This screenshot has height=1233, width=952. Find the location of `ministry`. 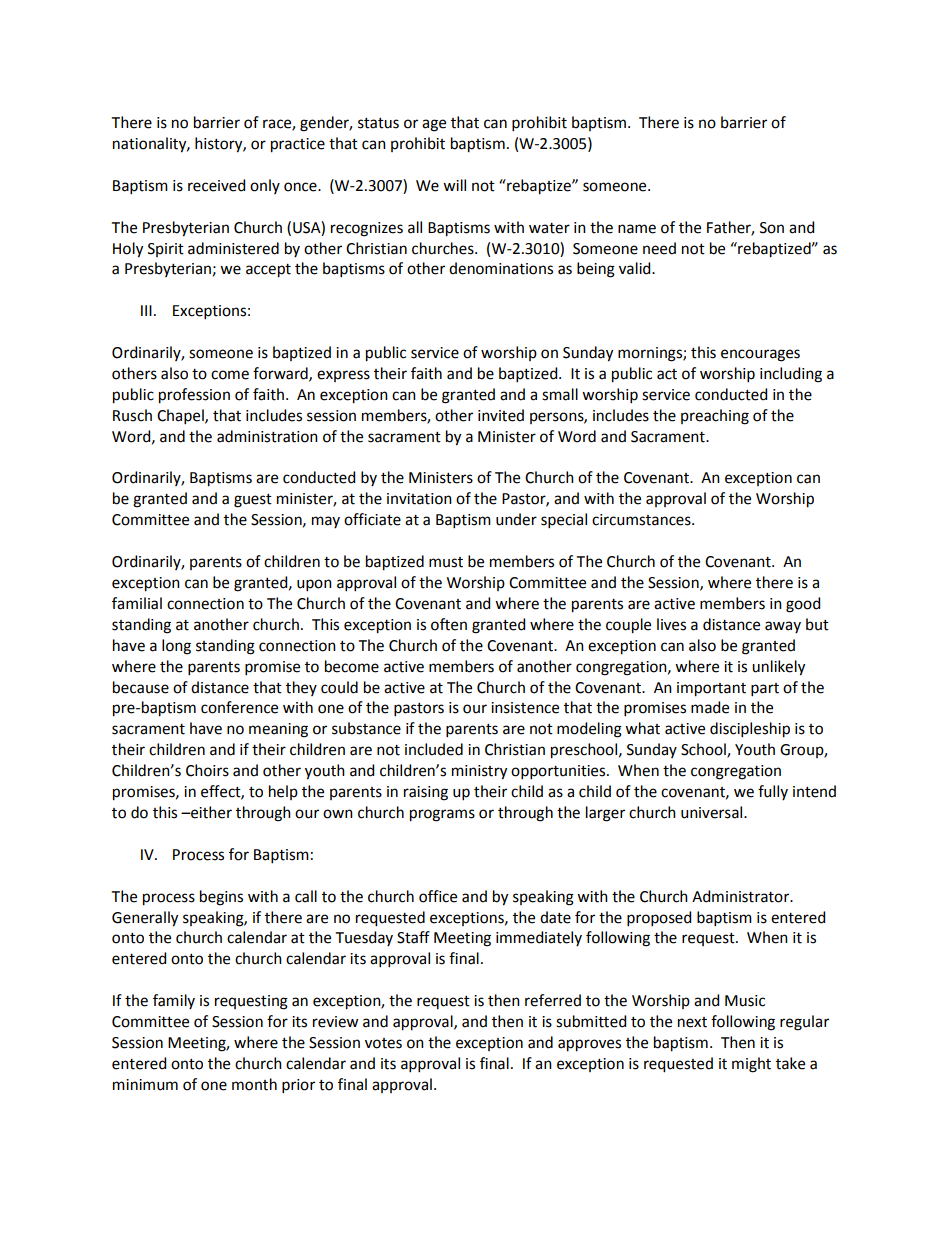

ministry is located at coordinates (479, 772).
